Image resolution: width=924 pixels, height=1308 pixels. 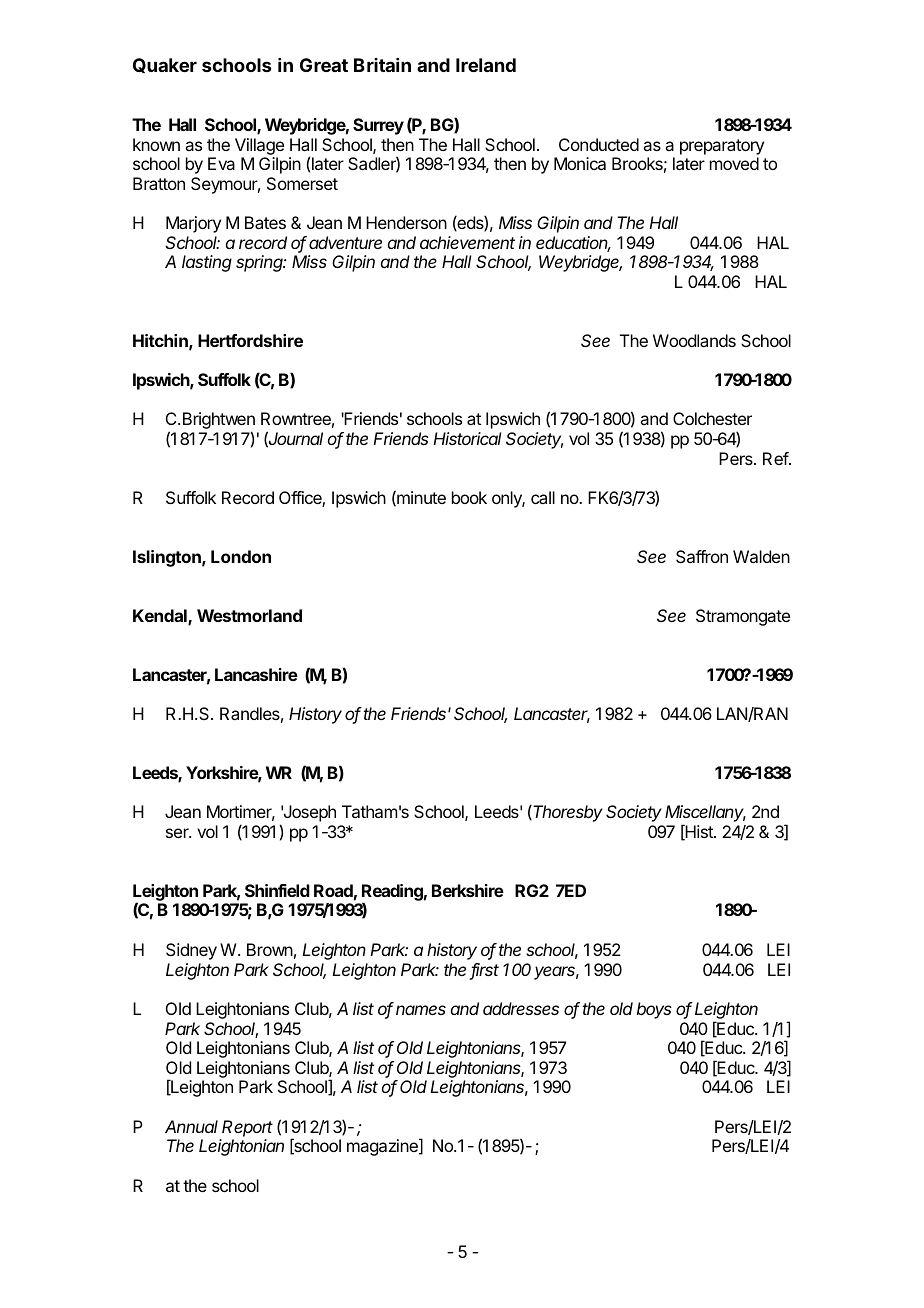 What do you see at coordinates (722, 147) in the screenshot?
I see `preparatory` at bounding box center [722, 147].
